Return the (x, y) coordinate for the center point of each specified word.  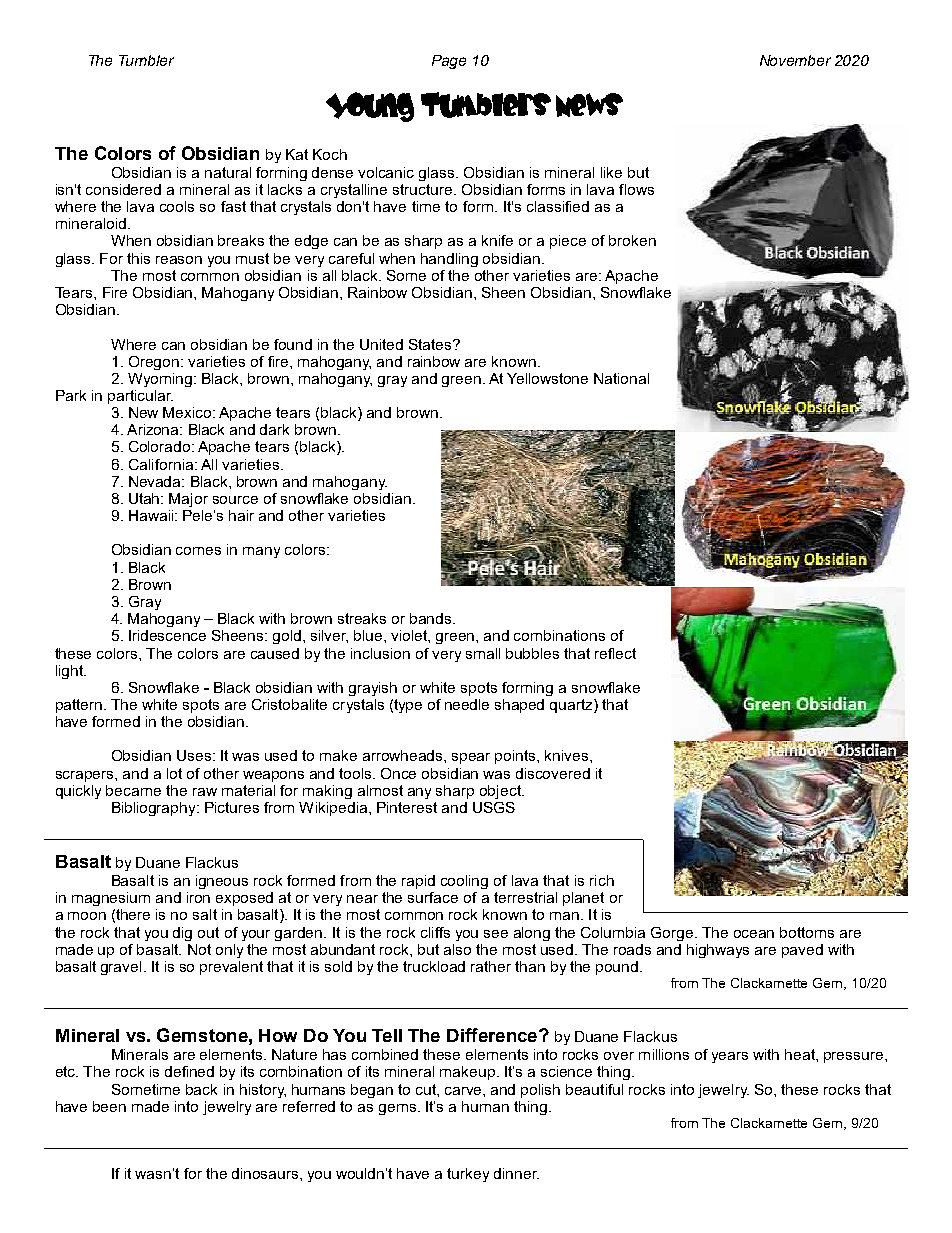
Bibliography (155, 809)
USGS (494, 807)
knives (568, 755)
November (795, 60)
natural (228, 172)
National (621, 378)
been (109, 1106)
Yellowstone (547, 378)
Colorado (161, 446)
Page (449, 62)
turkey (468, 1175)
